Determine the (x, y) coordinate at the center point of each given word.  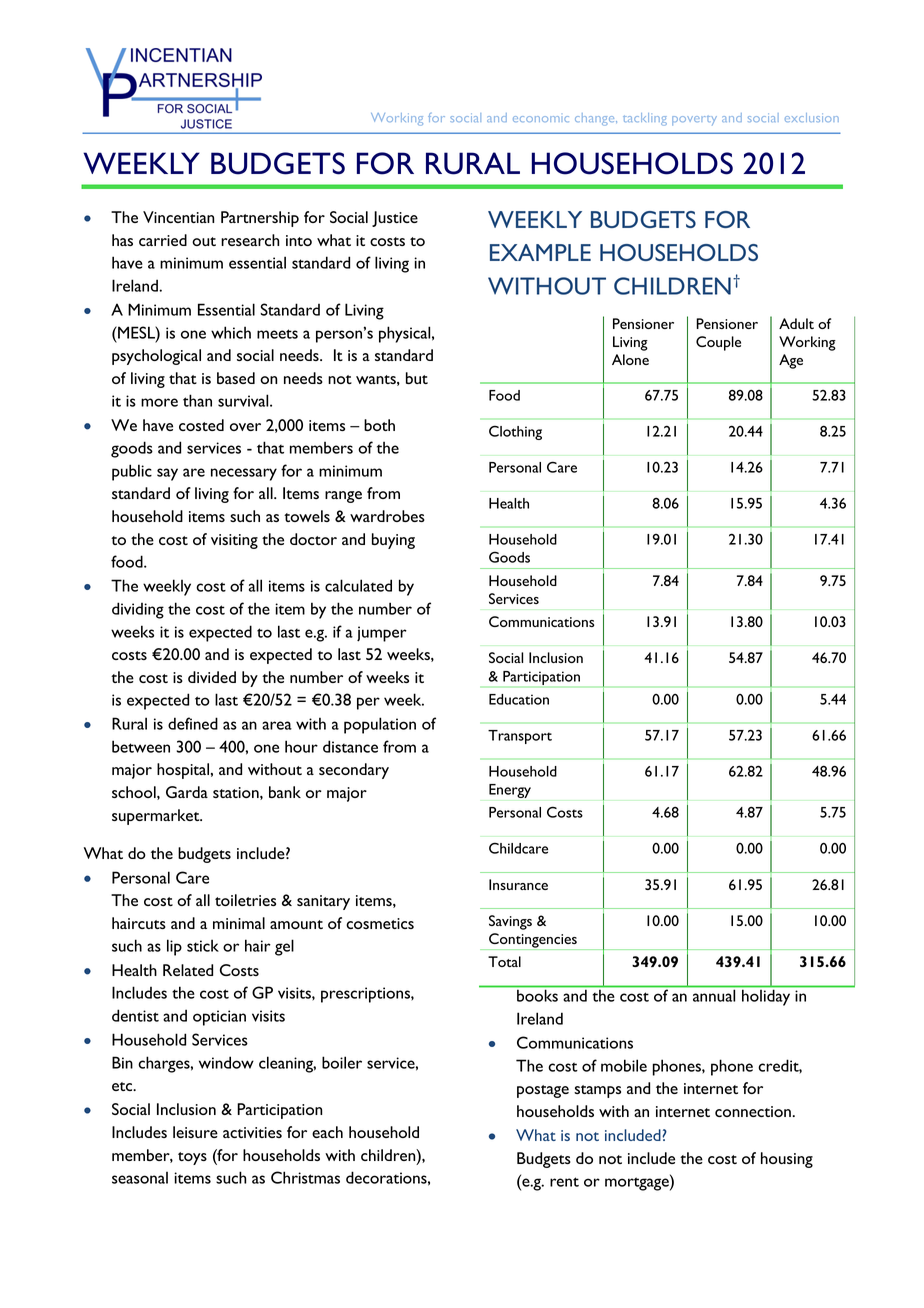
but (417, 378)
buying (393, 541)
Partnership (260, 219)
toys (192, 1158)
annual (714, 996)
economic (541, 119)
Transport (520, 737)
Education (519, 699)
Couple (718, 343)
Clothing (515, 432)
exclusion (812, 117)
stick (203, 945)
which (231, 332)
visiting (234, 541)
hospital (183, 771)
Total (504, 961)
